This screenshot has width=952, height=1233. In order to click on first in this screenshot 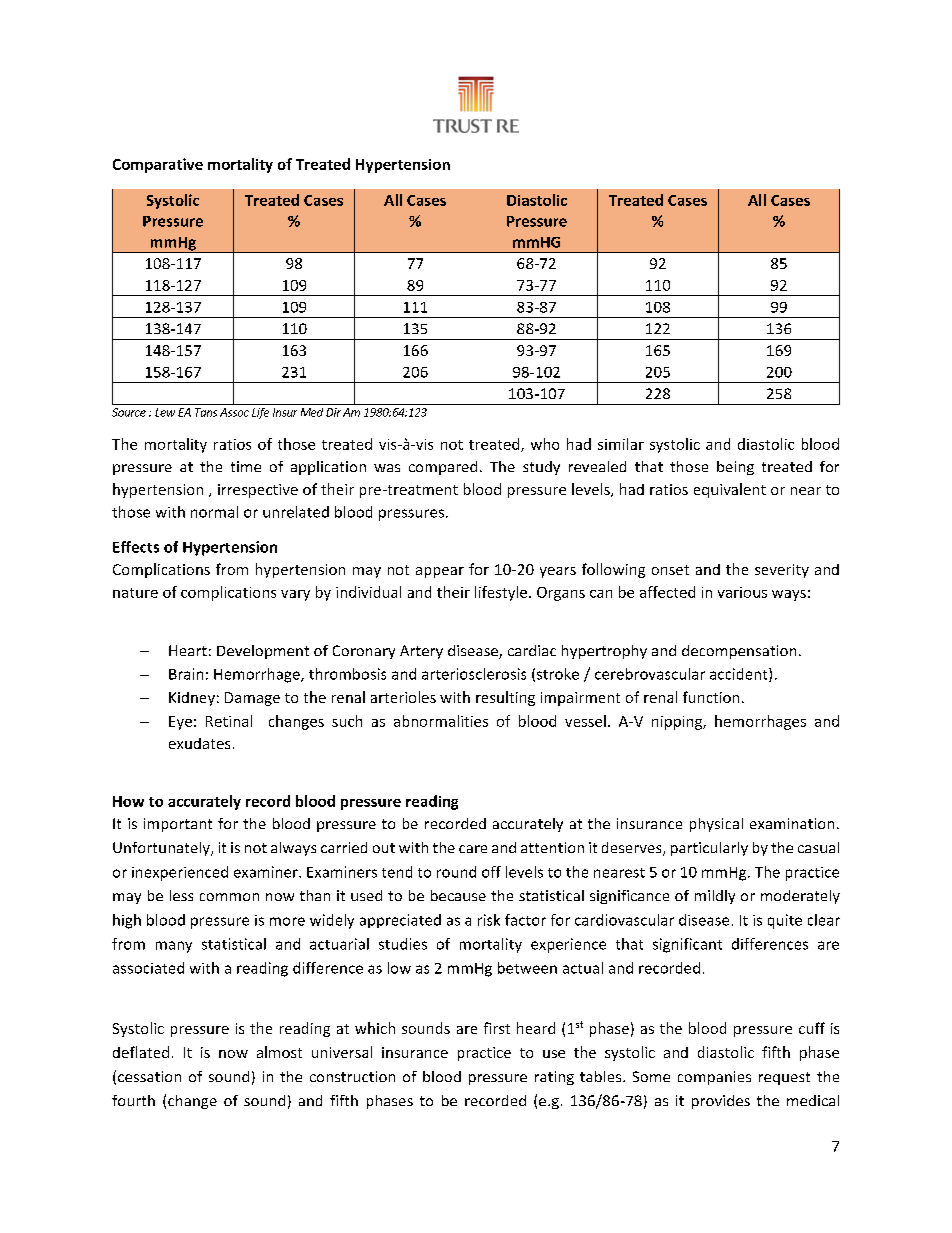, I will do `click(497, 1028)`.
